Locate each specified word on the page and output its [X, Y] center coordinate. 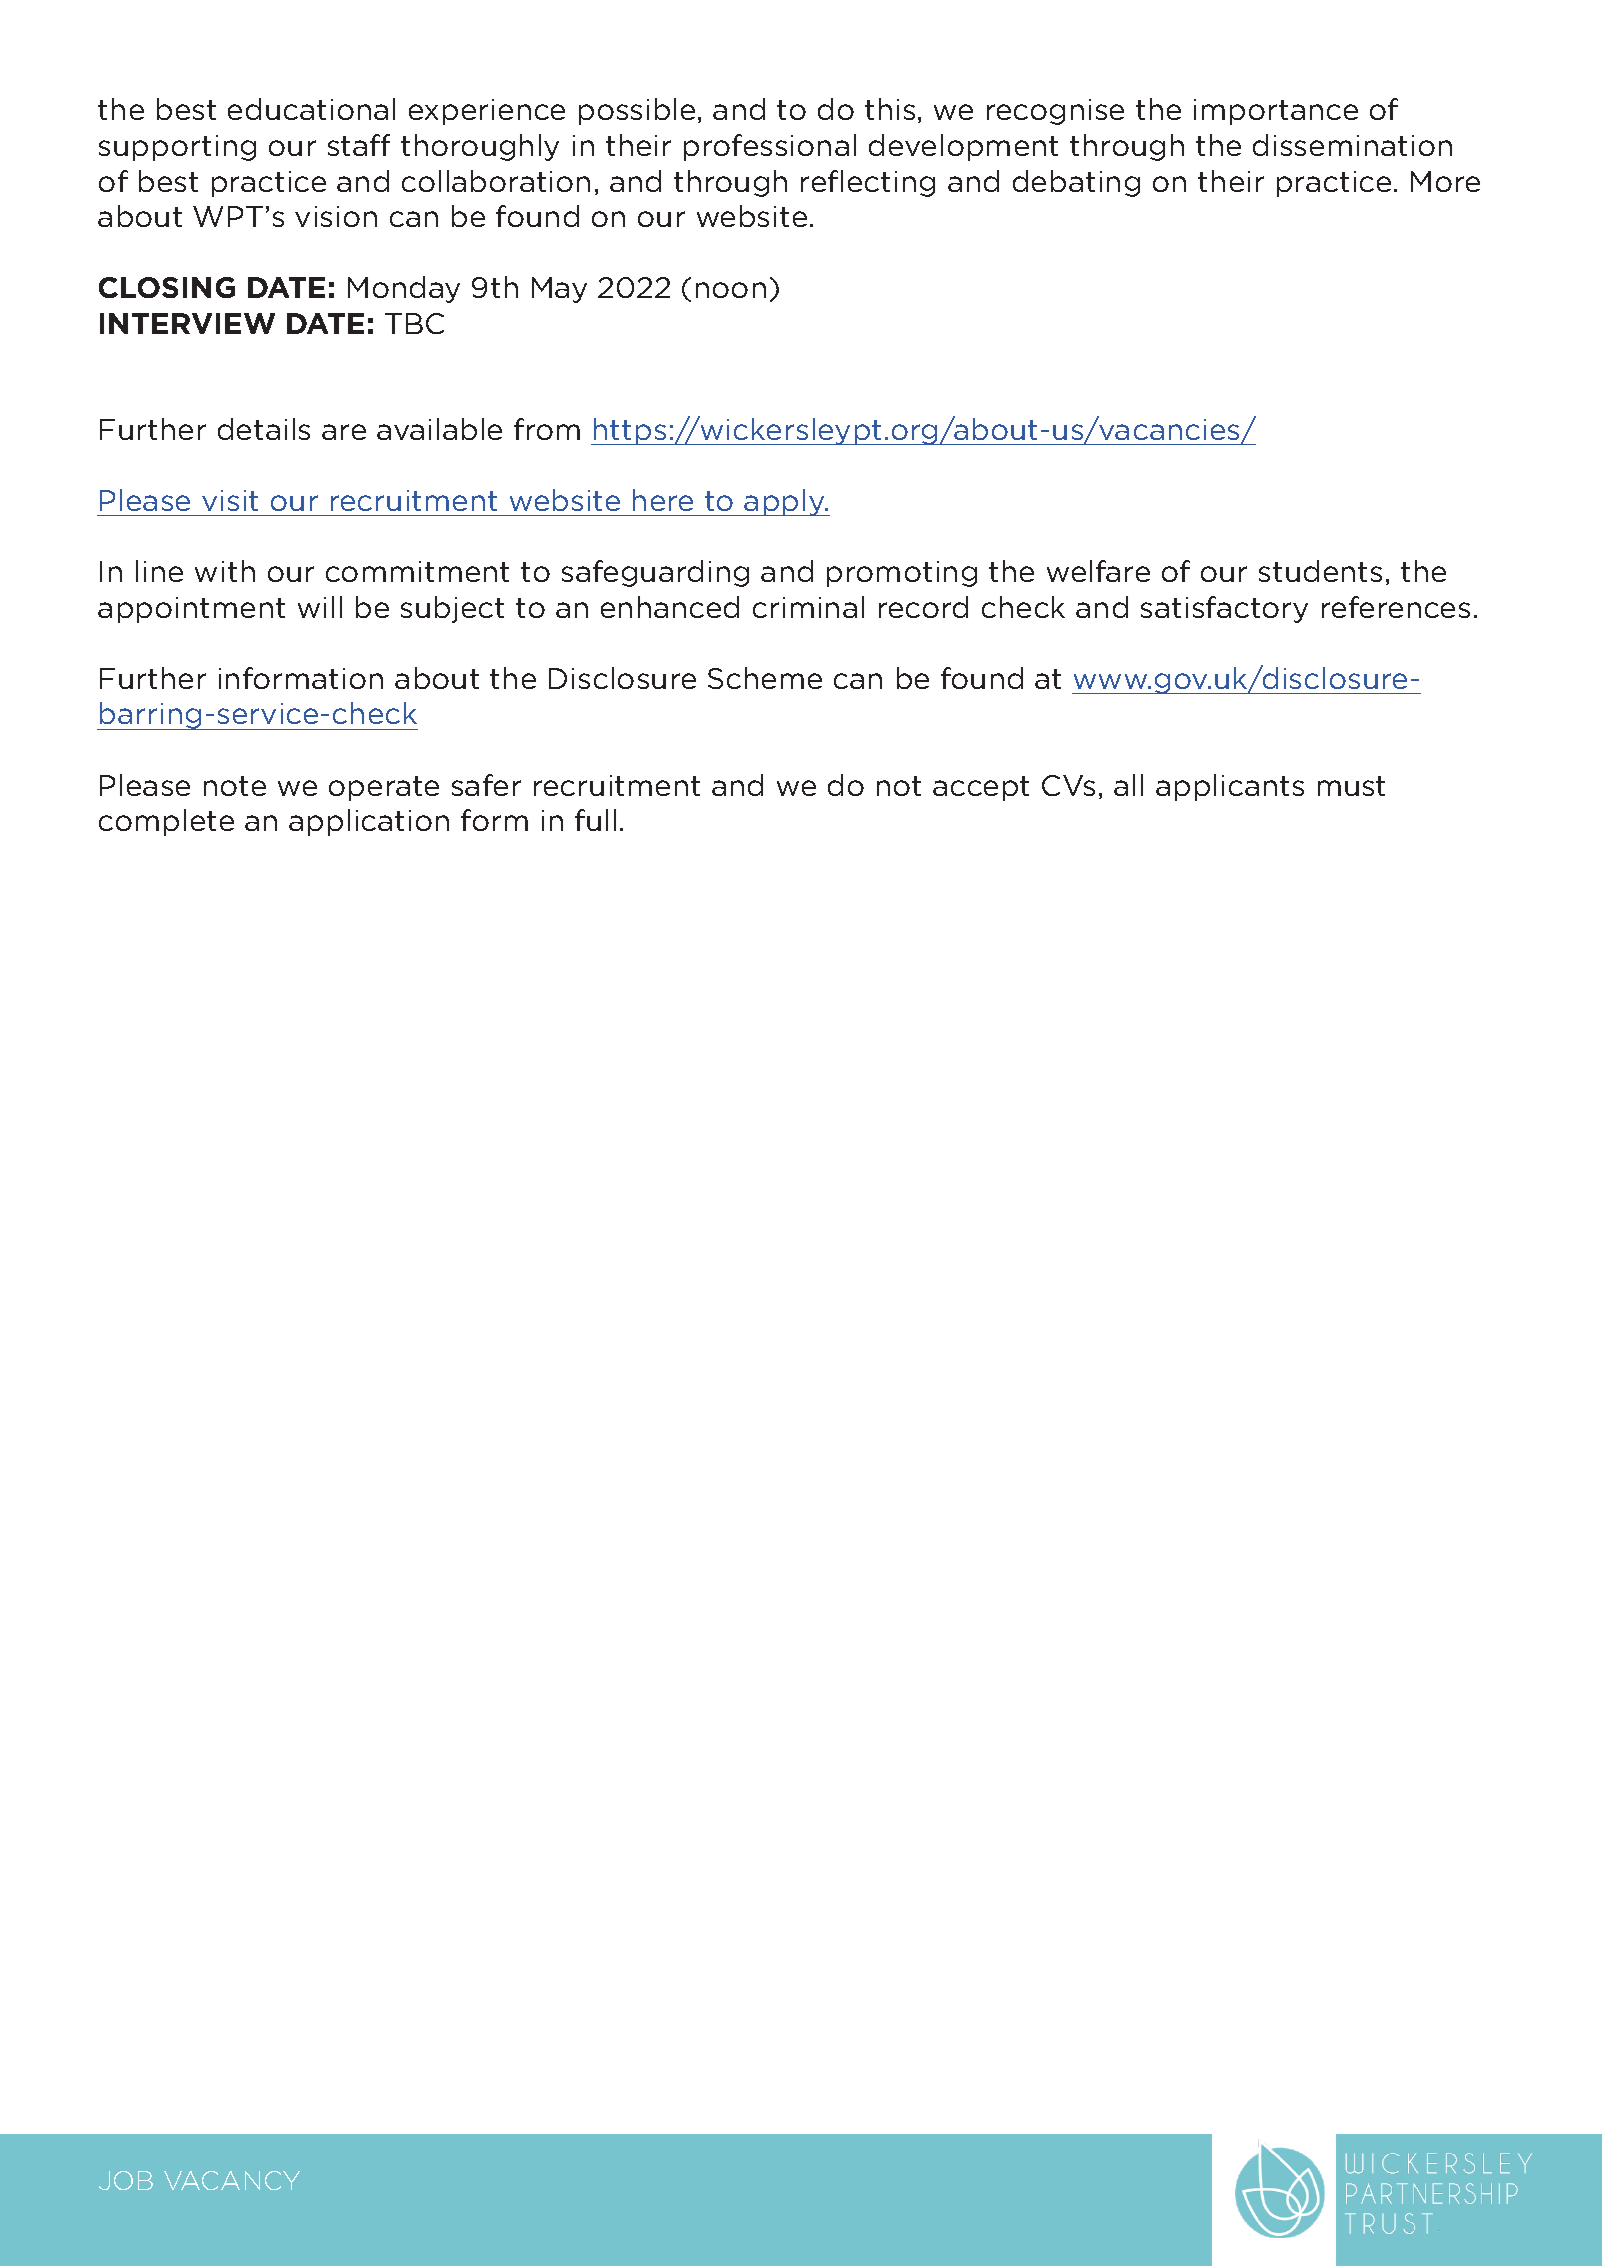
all [1128, 785]
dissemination [1352, 145]
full [595, 820]
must [1351, 786]
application [369, 822]
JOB [126, 2180]
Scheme [765, 678]
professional [770, 147]
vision [336, 216]
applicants [1230, 787]
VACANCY [232, 2180]
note [235, 786]
